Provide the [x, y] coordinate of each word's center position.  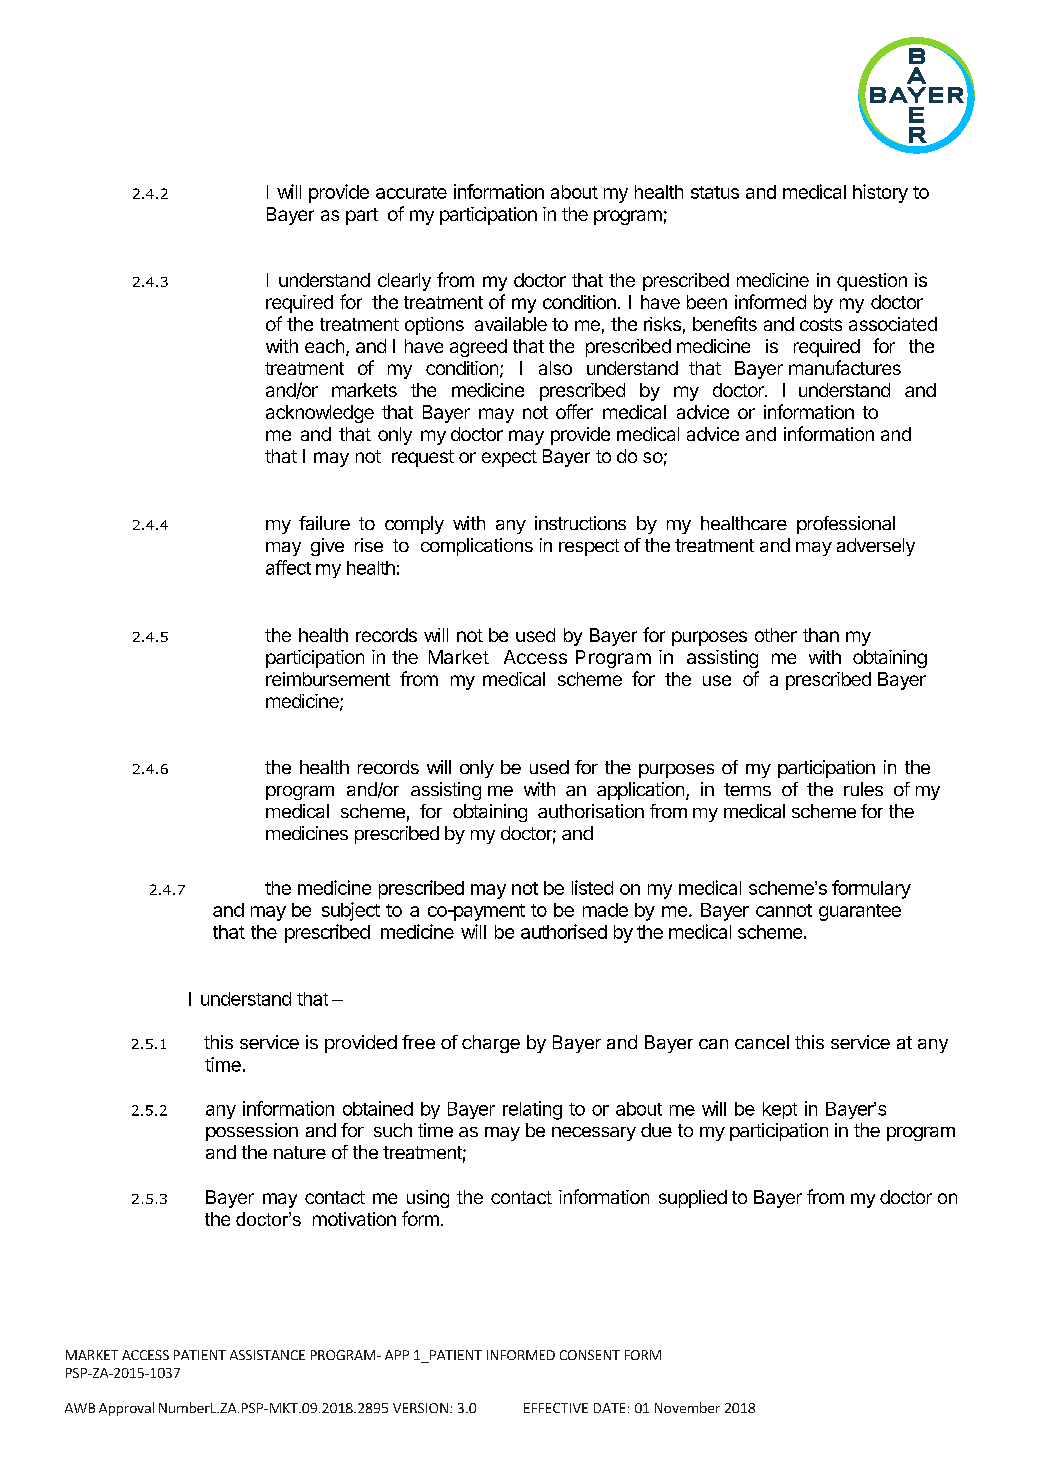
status [715, 192]
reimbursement [328, 679]
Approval [126, 1409]
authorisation [591, 811]
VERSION [420, 1408]
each [324, 346]
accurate [411, 192]
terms [747, 789]
